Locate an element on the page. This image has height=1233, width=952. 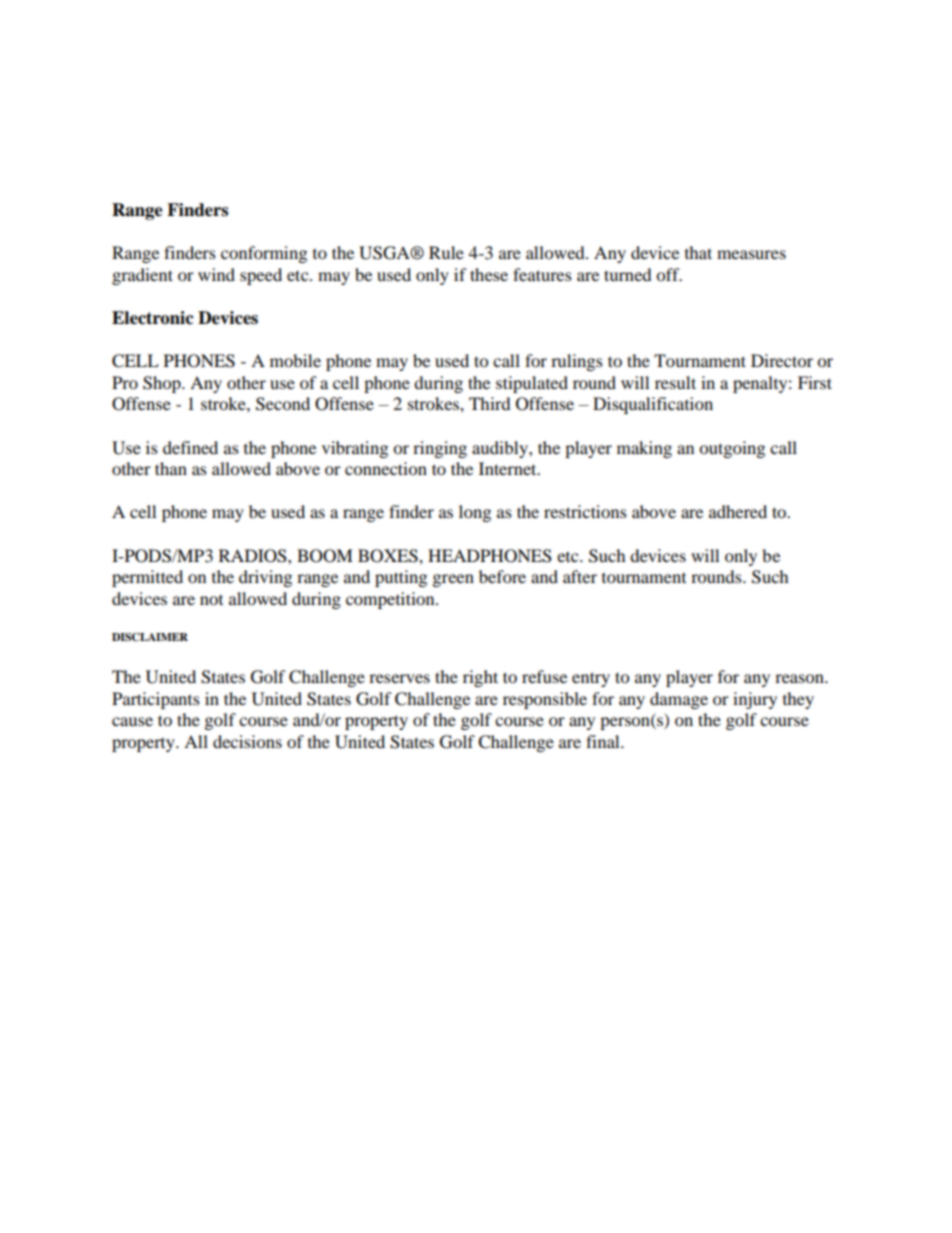
after is located at coordinates (580, 576).
